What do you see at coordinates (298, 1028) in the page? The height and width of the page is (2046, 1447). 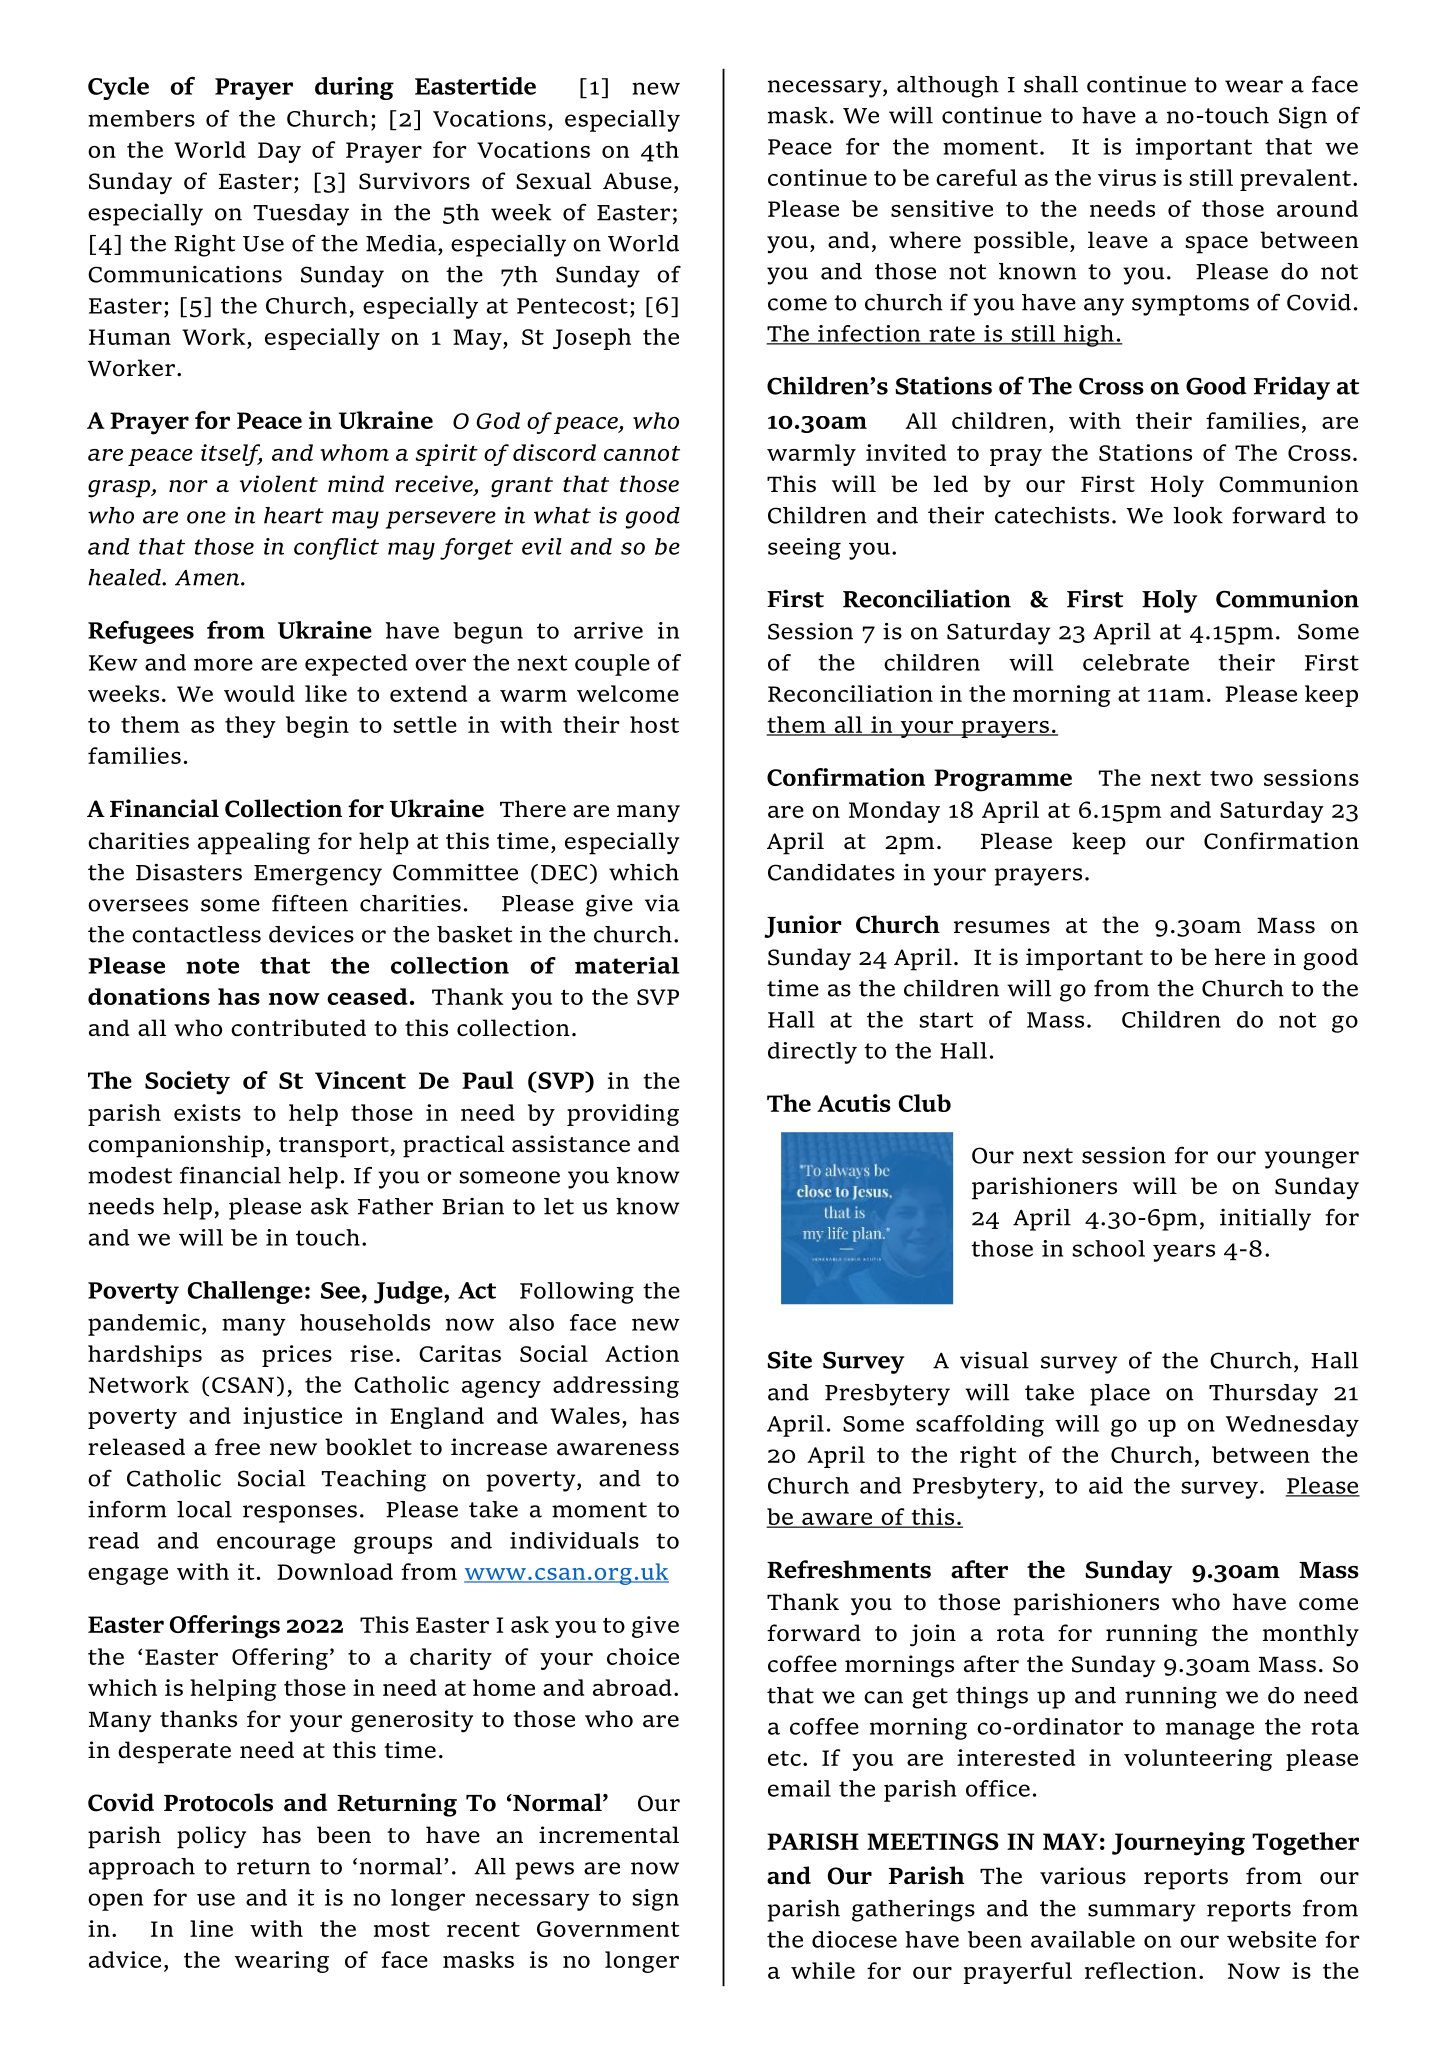 I see `contributed` at bounding box center [298, 1028].
